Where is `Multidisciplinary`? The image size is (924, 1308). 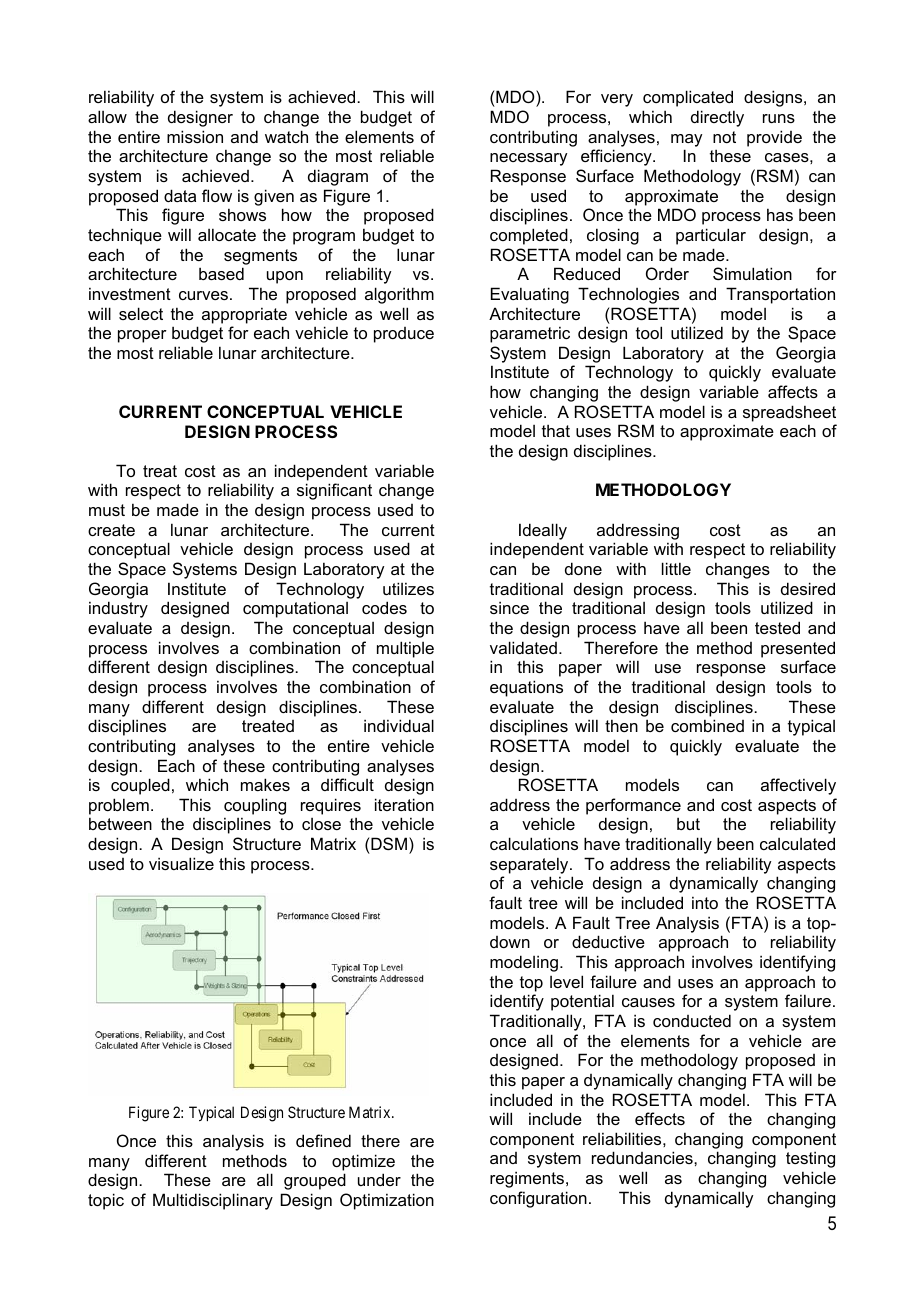
Multidisciplinary is located at coordinates (213, 1201).
